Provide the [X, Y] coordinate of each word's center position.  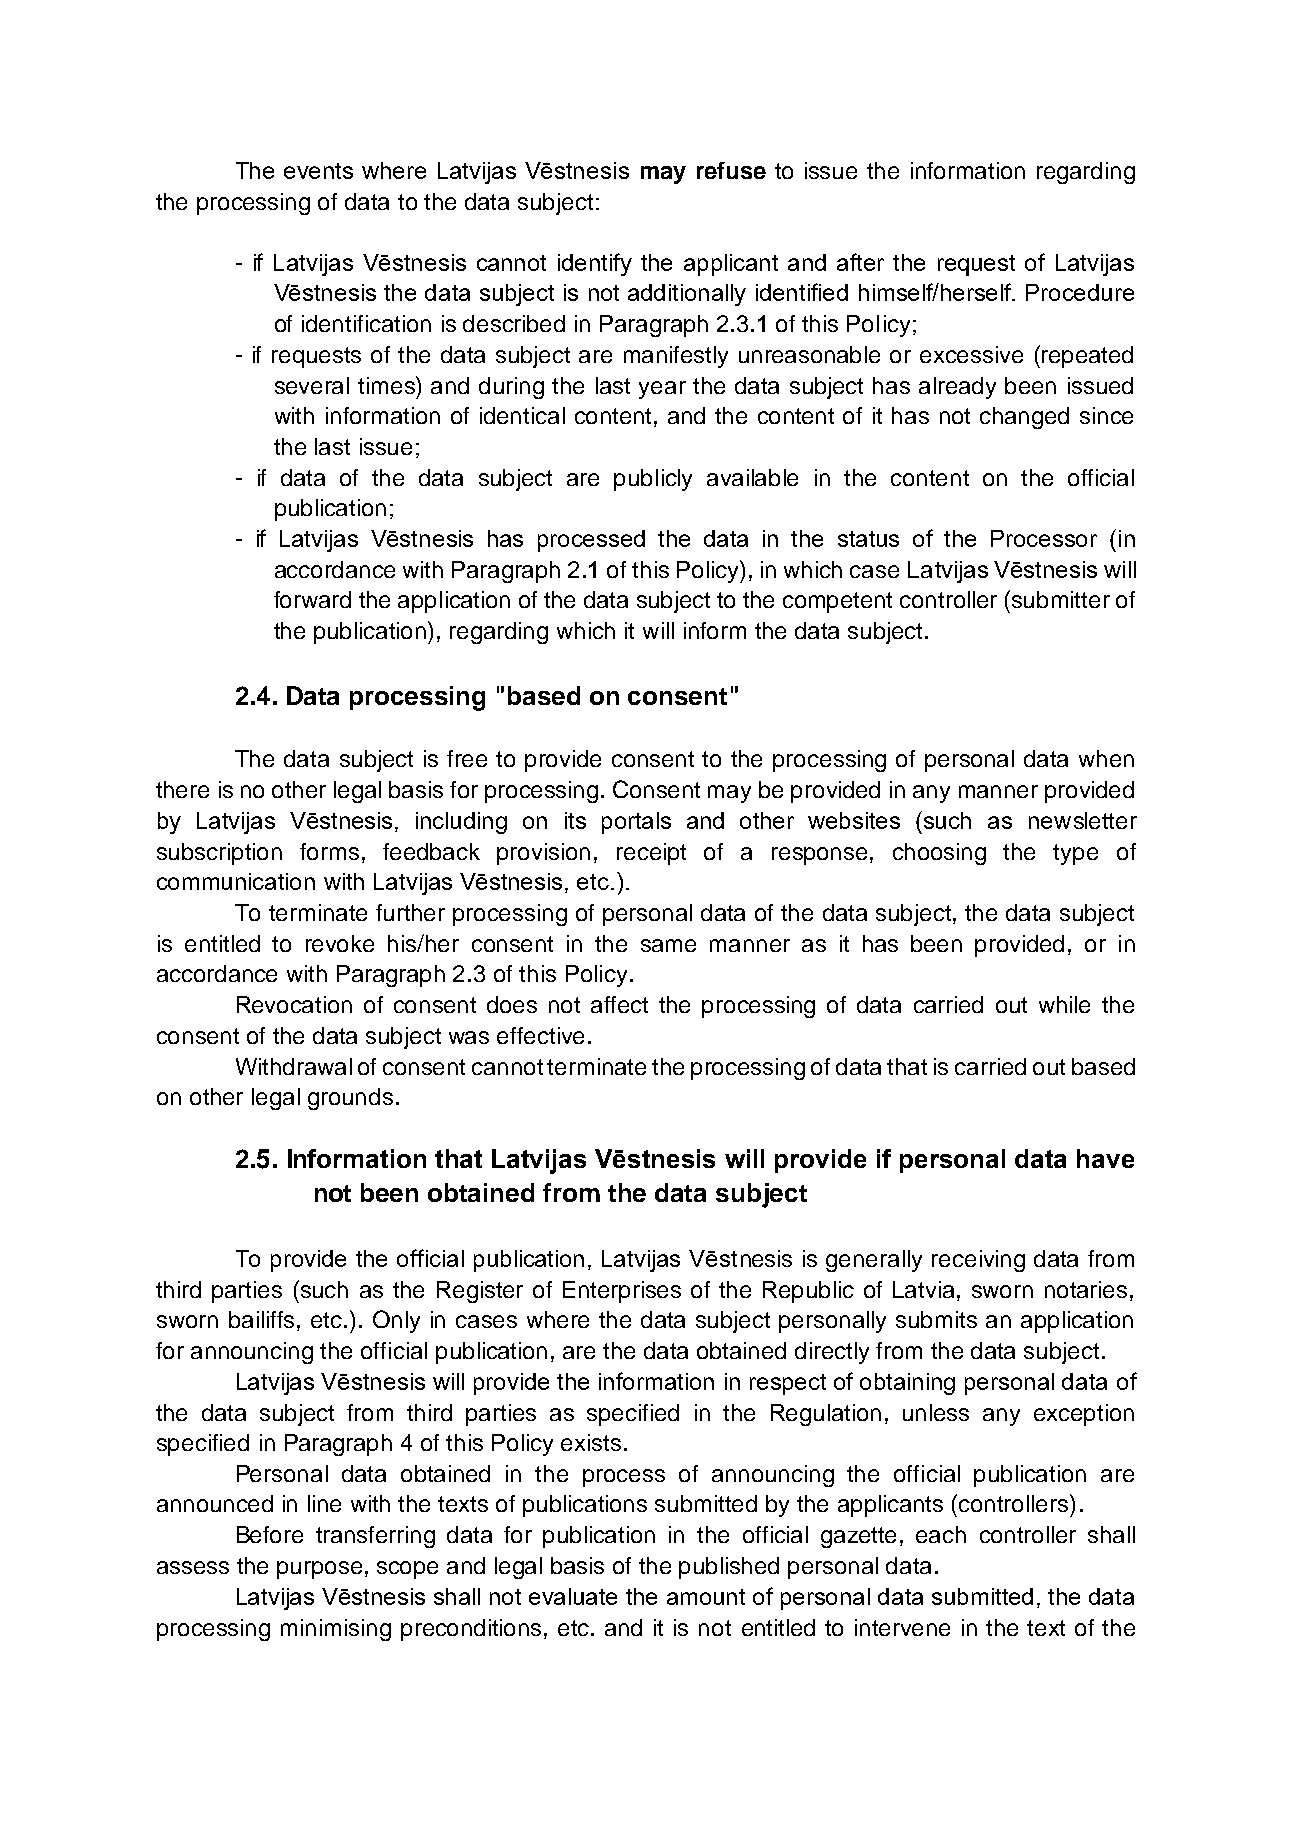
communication [236, 881]
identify [595, 264]
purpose [319, 1570]
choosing [939, 854]
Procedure [1080, 292]
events [318, 171]
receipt [651, 854]
